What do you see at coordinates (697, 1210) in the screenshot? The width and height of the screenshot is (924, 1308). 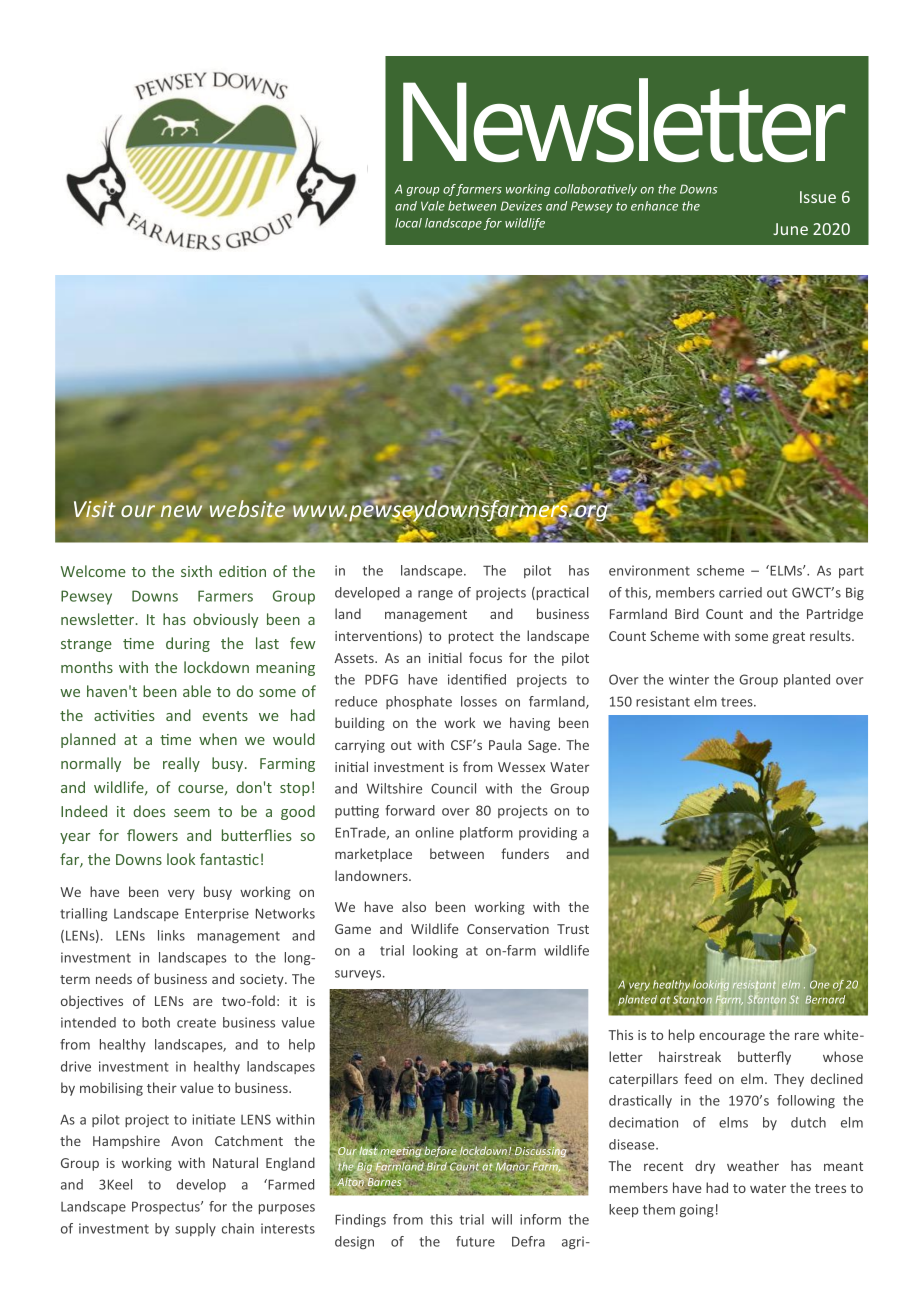 I see `going` at bounding box center [697, 1210].
